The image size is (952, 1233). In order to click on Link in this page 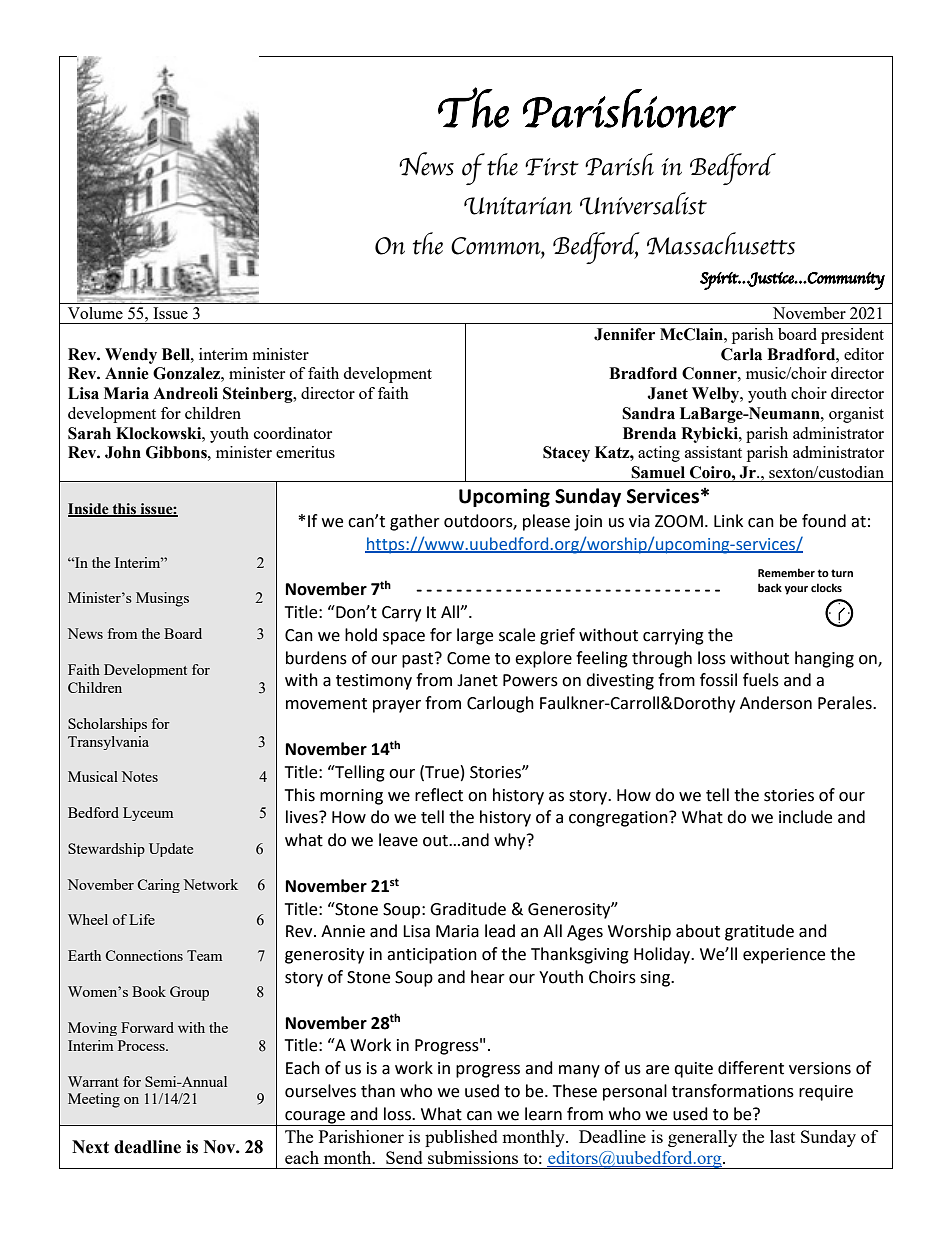, I will do `click(728, 520)`.
